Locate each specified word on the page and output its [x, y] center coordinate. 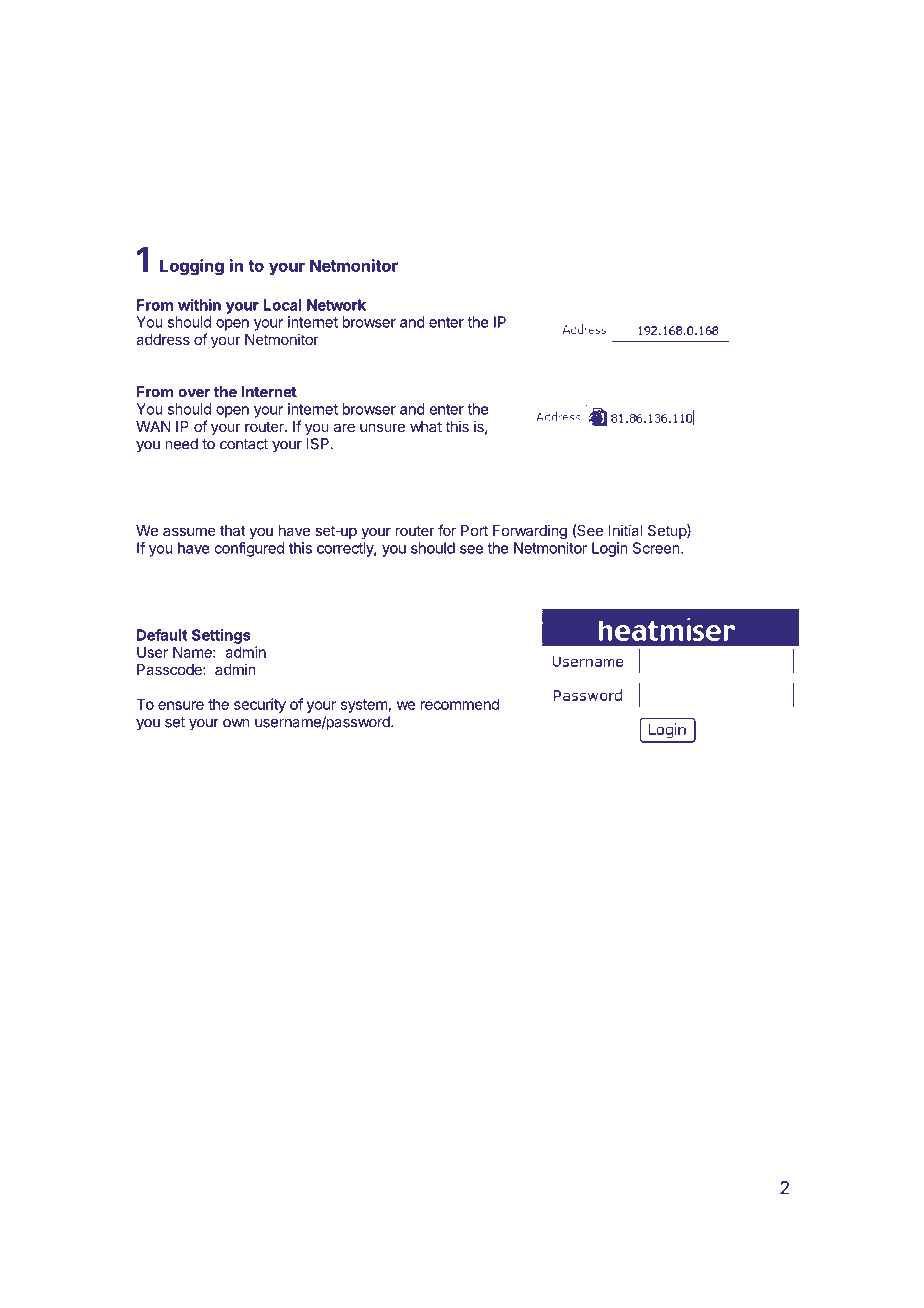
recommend [459, 704]
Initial [625, 530]
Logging [192, 267]
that [233, 530]
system [364, 706]
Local [282, 305]
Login [610, 549]
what [426, 426]
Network [336, 305]
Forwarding [530, 532]
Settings [221, 636]
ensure [181, 705]
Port [474, 530]
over [194, 393]
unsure [382, 427]
